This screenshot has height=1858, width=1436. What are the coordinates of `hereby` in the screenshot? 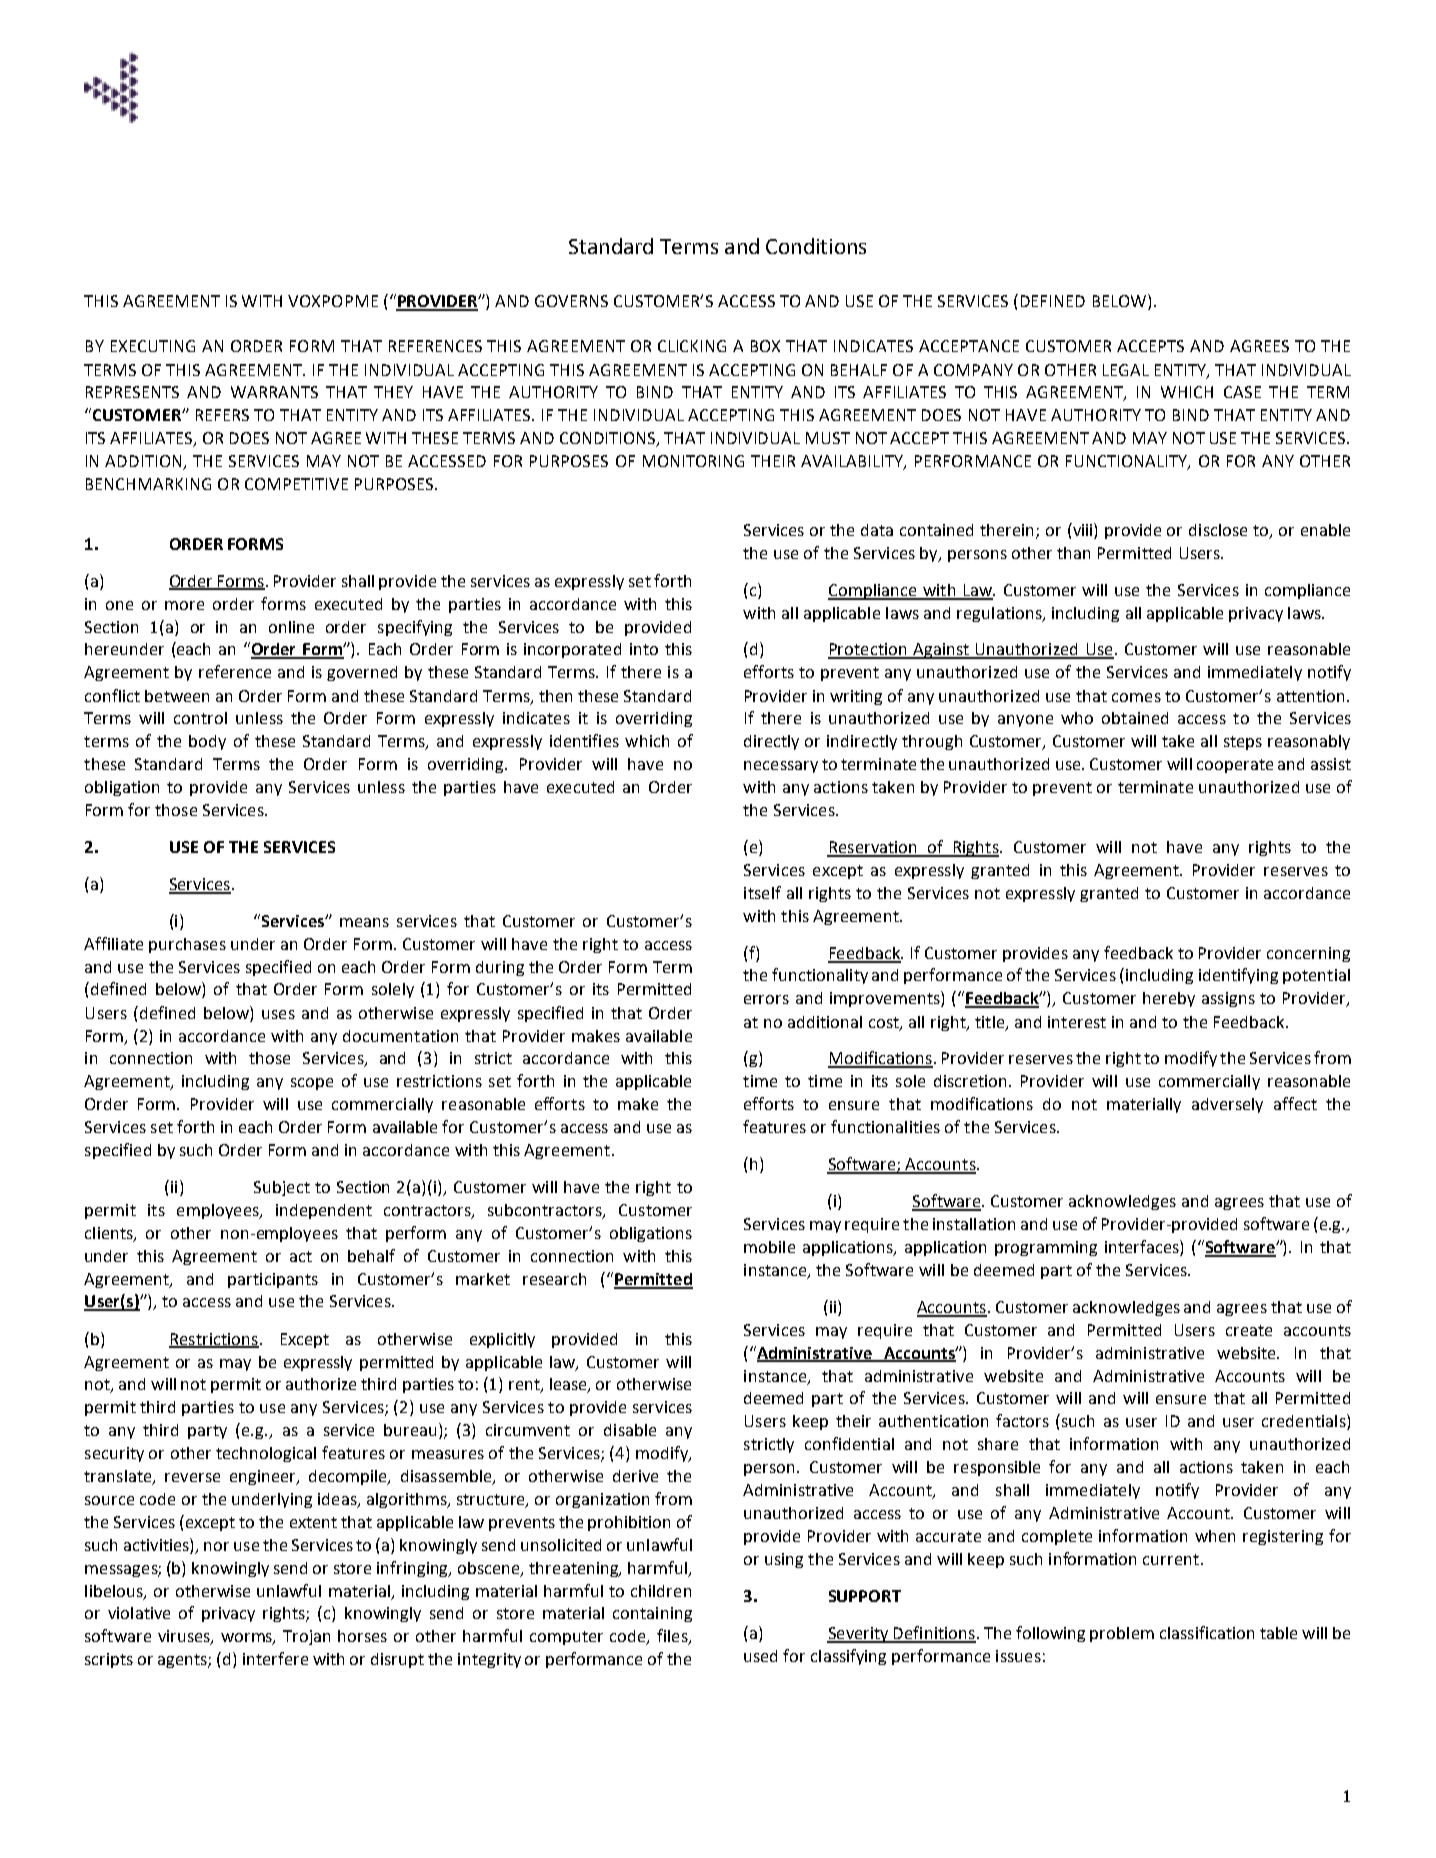 It's located at (1169, 999).
